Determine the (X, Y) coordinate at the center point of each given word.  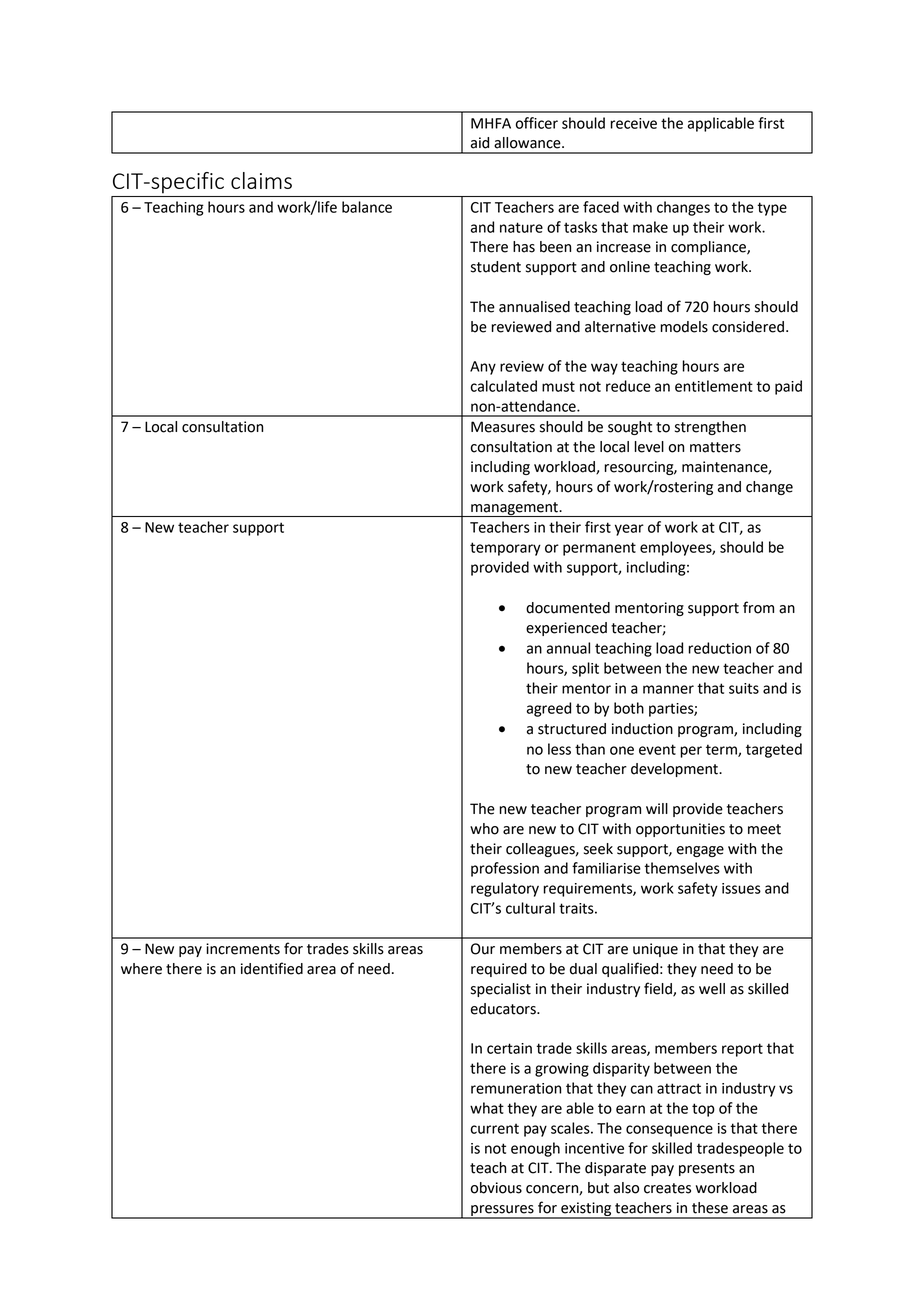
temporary (505, 549)
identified (272, 968)
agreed (549, 709)
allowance (528, 143)
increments (243, 949)
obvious (496, 1188)
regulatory (505, 889)
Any (483, 368)
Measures (503, 427)
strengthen (710, 428)
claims (261, 180)
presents (707, 1169)
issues (741, 888)
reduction (719, 648)
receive (633, 123)
